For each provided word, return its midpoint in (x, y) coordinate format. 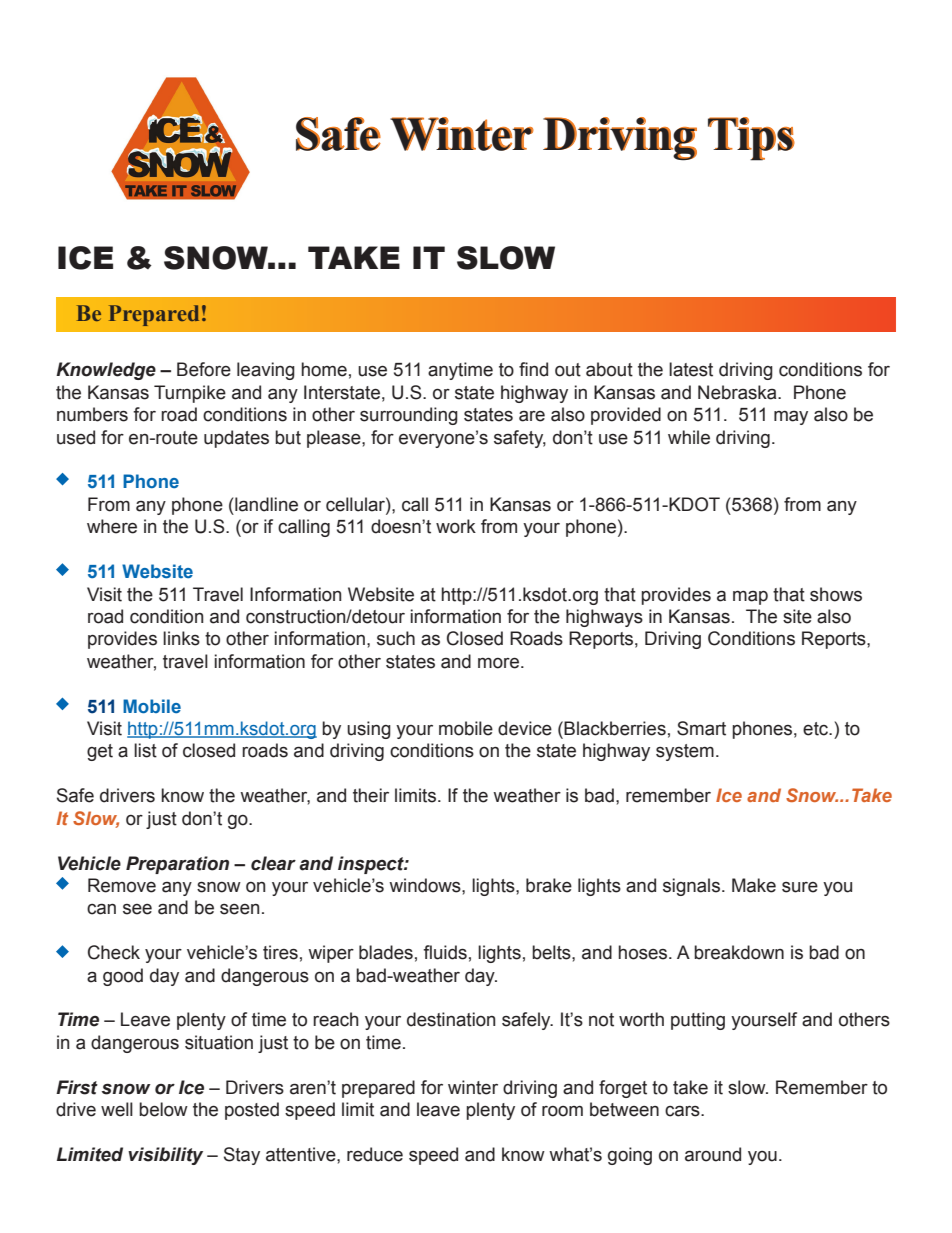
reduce (375, 1154)
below (163, 1109)
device (525, 728)
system (685, 752)
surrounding (409, 416)
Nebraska (738, 392)
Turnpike (190, 394)
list (145, 750)
